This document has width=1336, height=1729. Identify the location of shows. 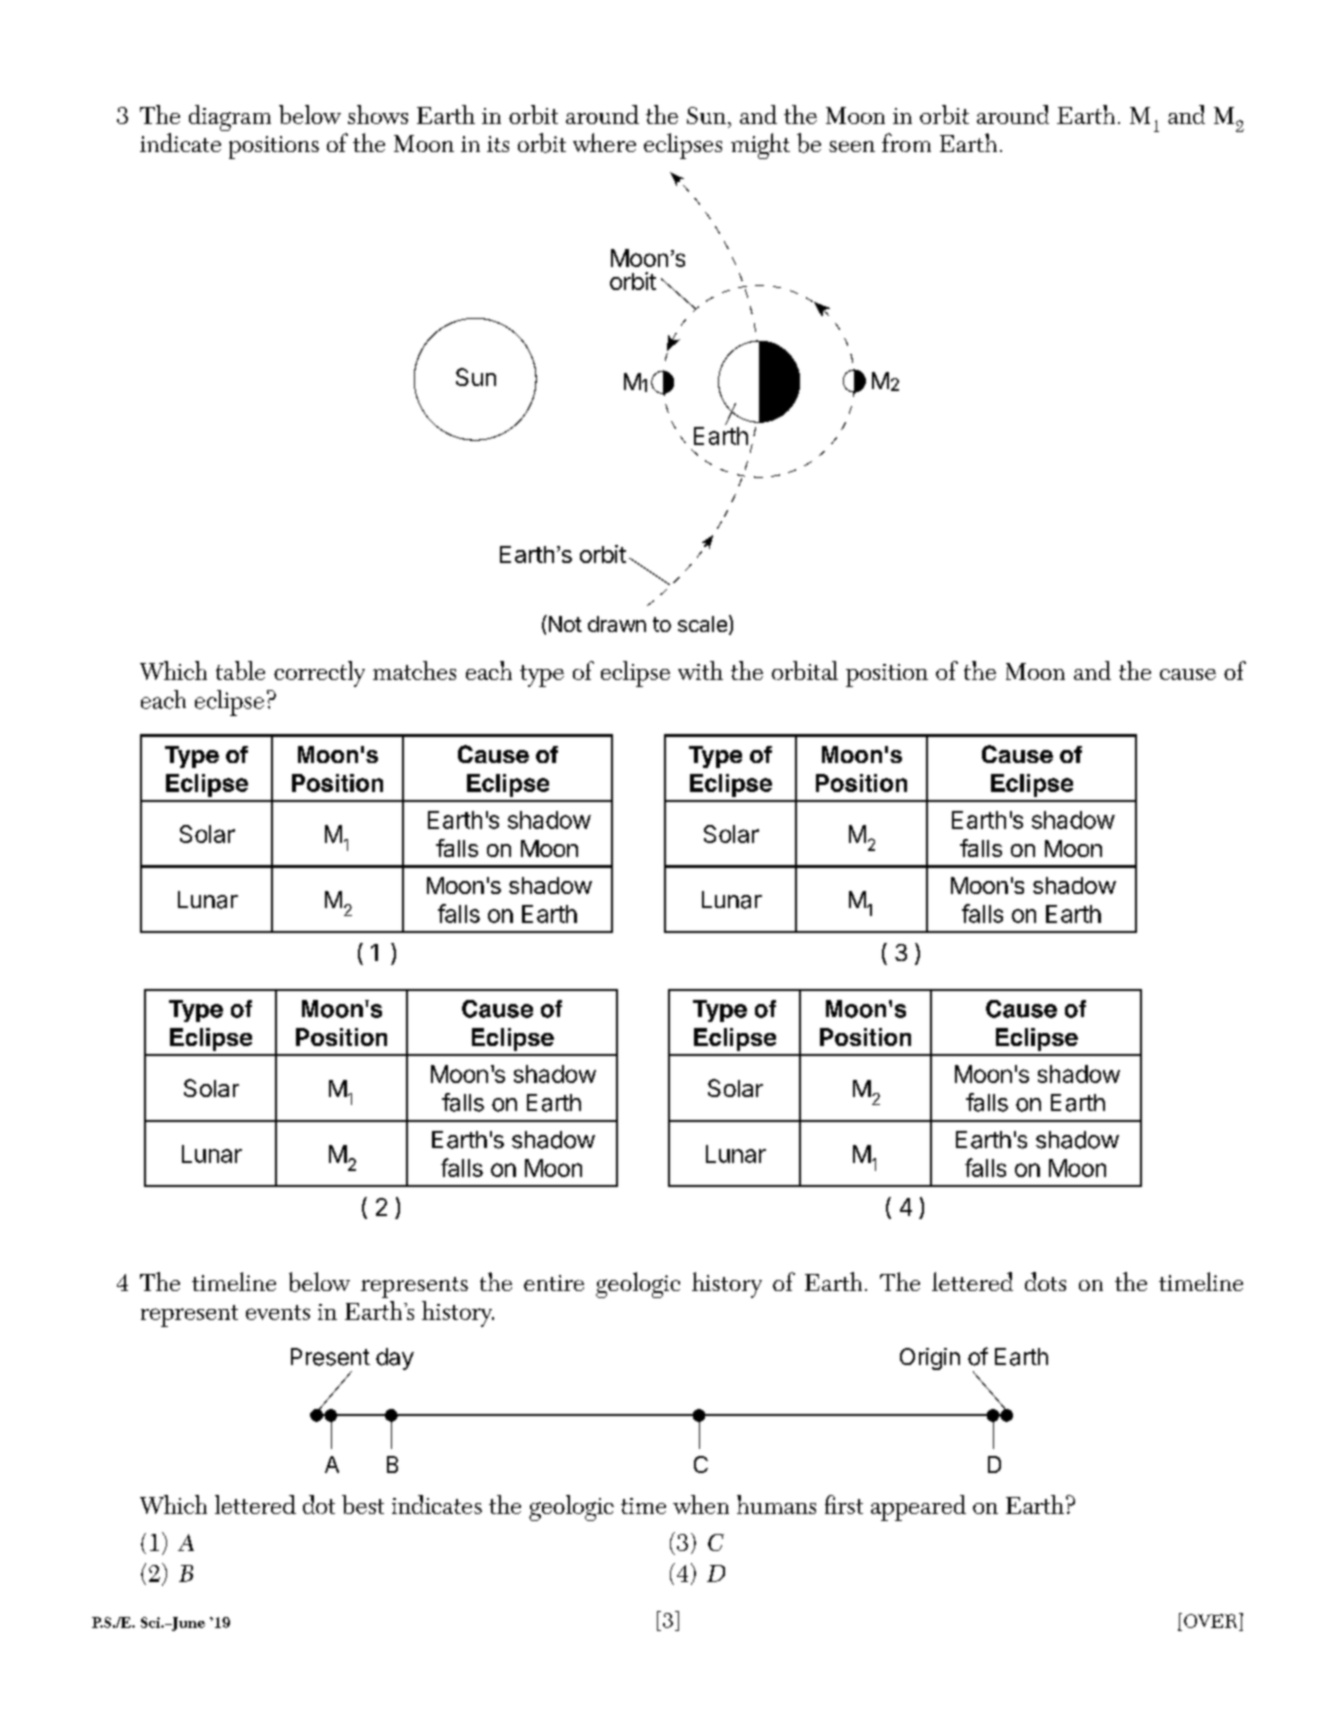
(378, 114).
